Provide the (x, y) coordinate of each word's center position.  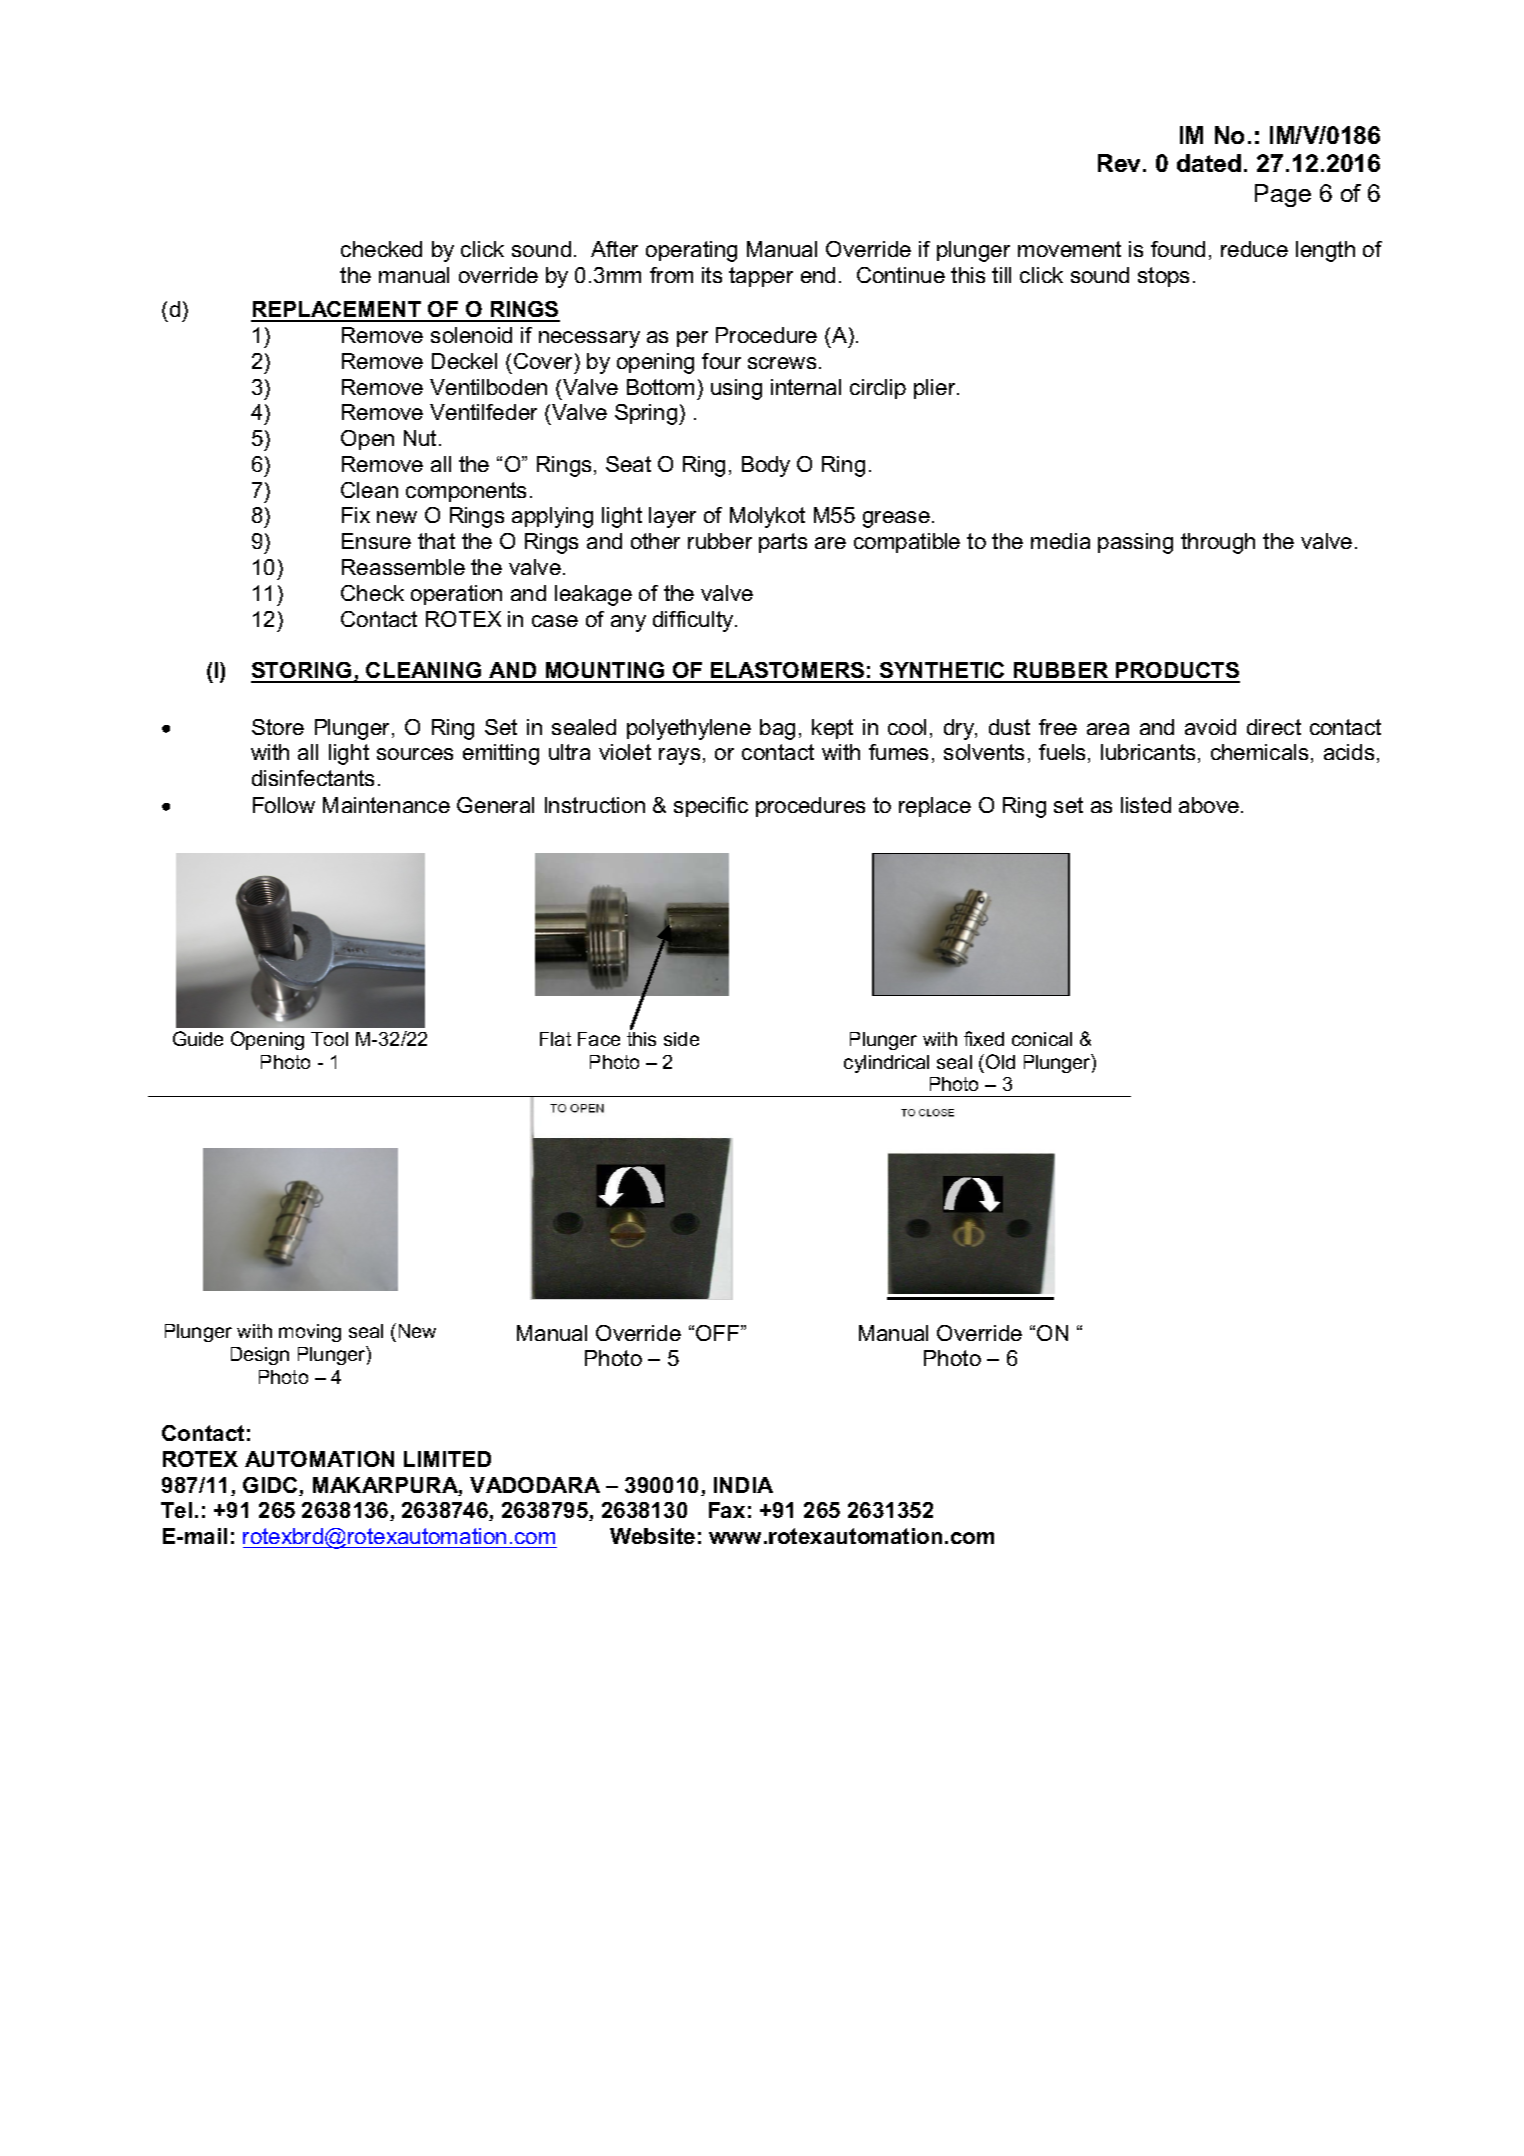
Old (1000, 1061)
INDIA (743, 1485)
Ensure (376, 541)
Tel (176, 1510)
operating (691, 251)
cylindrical (886, 1064)
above (1210, 805)
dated (1209, 163)
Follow (284, 805)
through (1218, 543)
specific (711, 807)
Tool (329, 1039)
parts (783, 543)
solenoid (471, 335)
